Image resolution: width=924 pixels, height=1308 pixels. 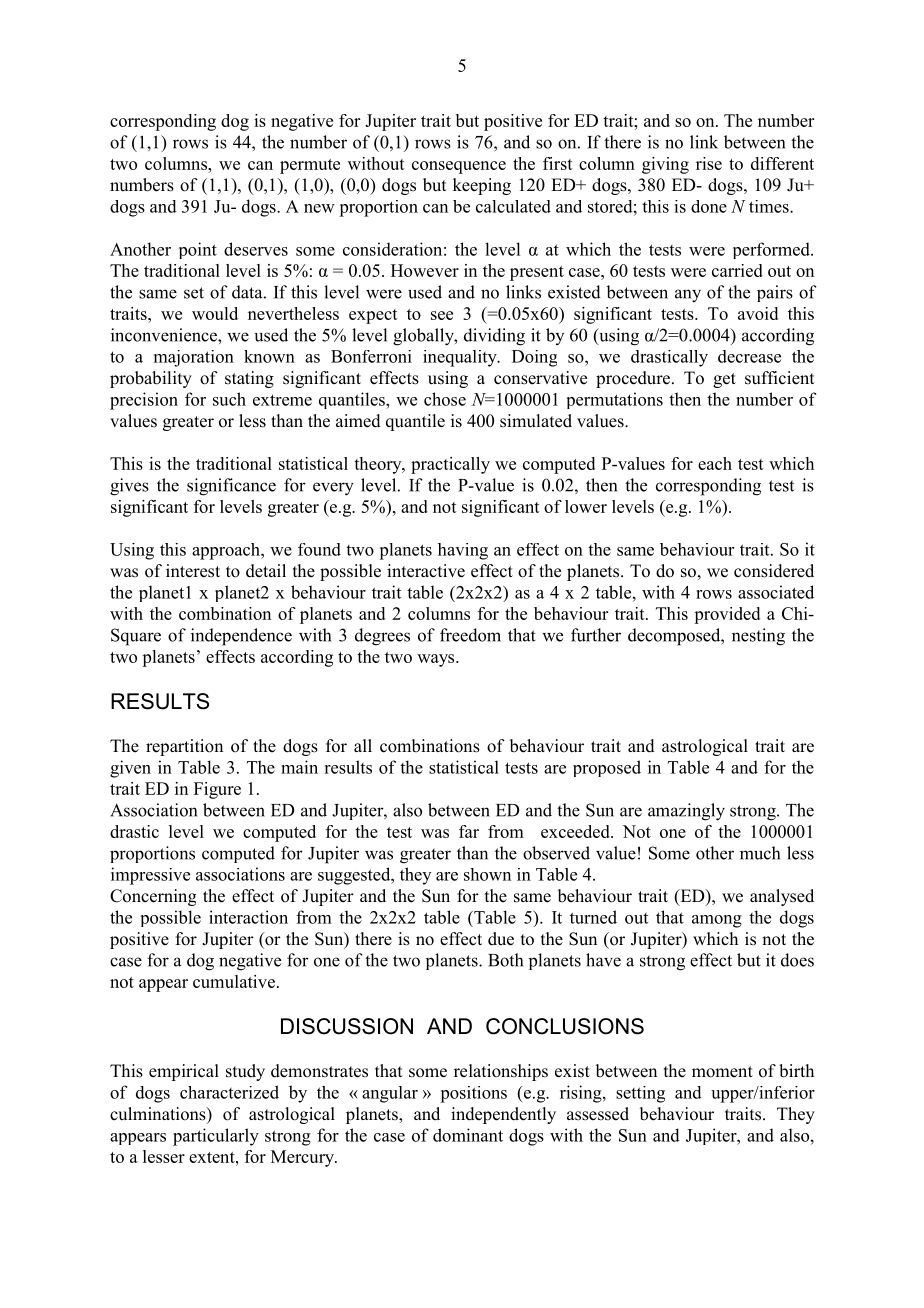 I want to click on shown, so click(x=487, y=874).
